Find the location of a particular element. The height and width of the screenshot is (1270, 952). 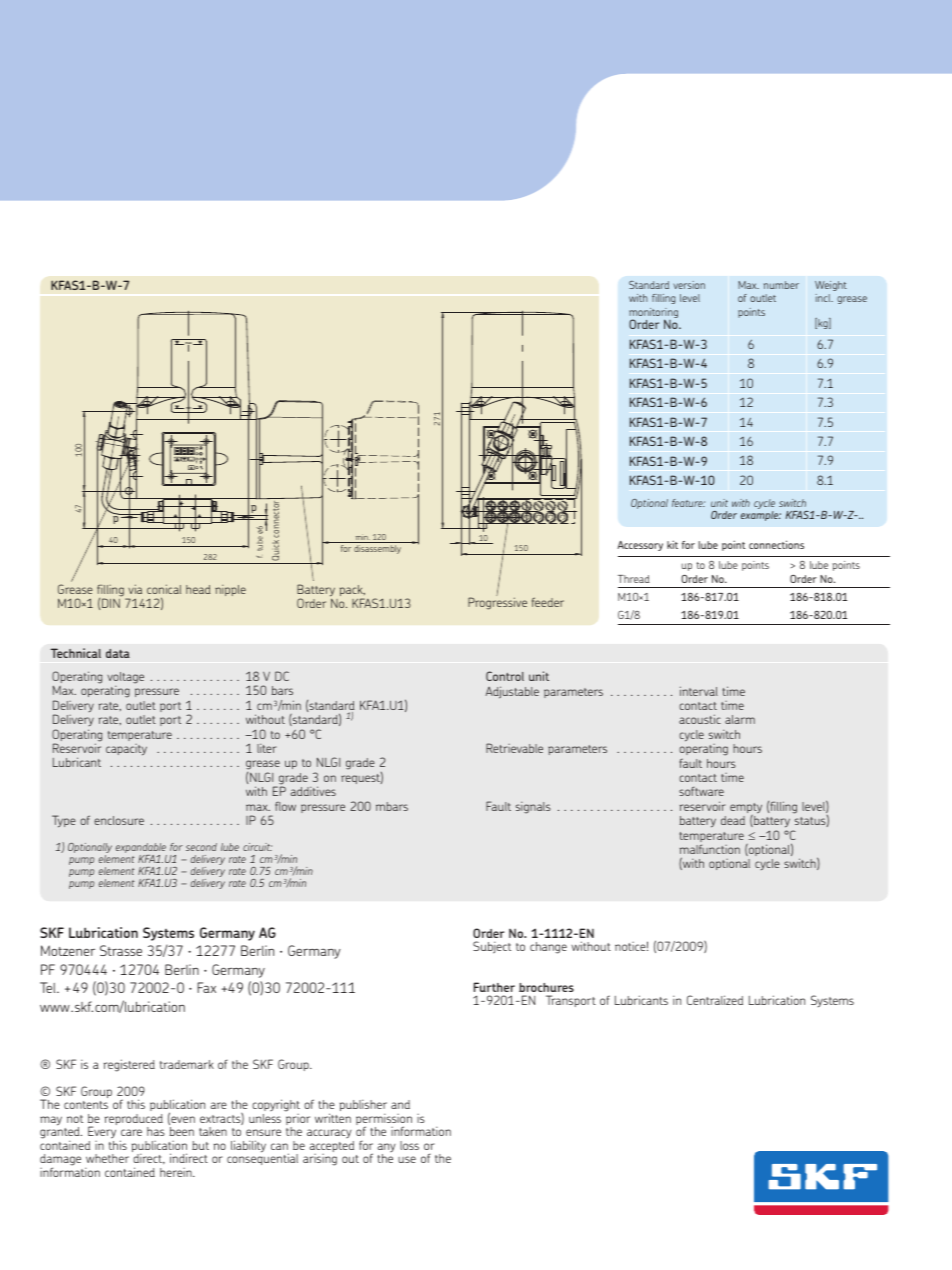

data is located at coordinates (118, 653).
